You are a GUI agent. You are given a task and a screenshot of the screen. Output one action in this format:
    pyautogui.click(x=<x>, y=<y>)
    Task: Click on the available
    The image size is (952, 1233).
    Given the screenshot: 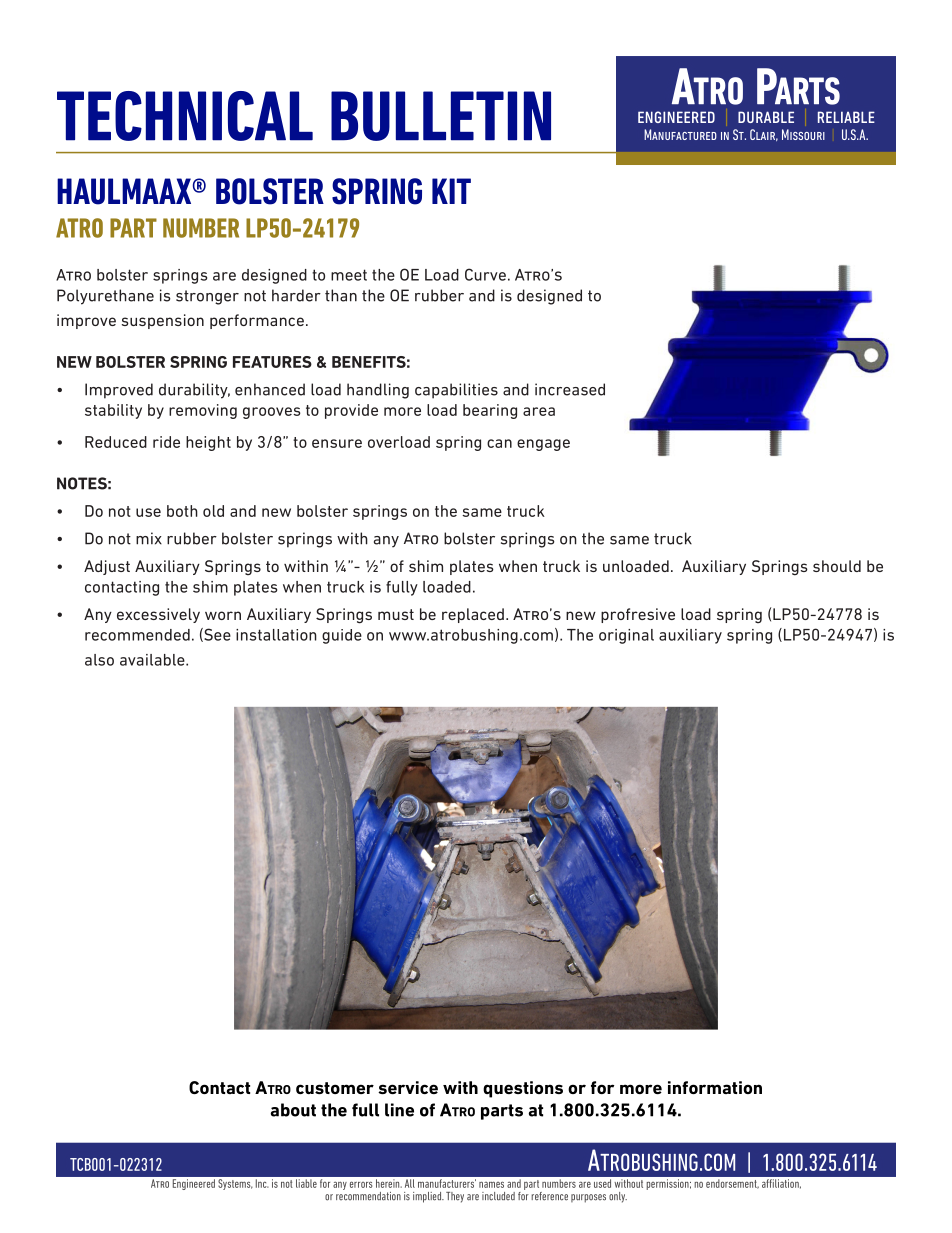 What is the action you would take?
    pyautogui.click(x=153, y=660)
